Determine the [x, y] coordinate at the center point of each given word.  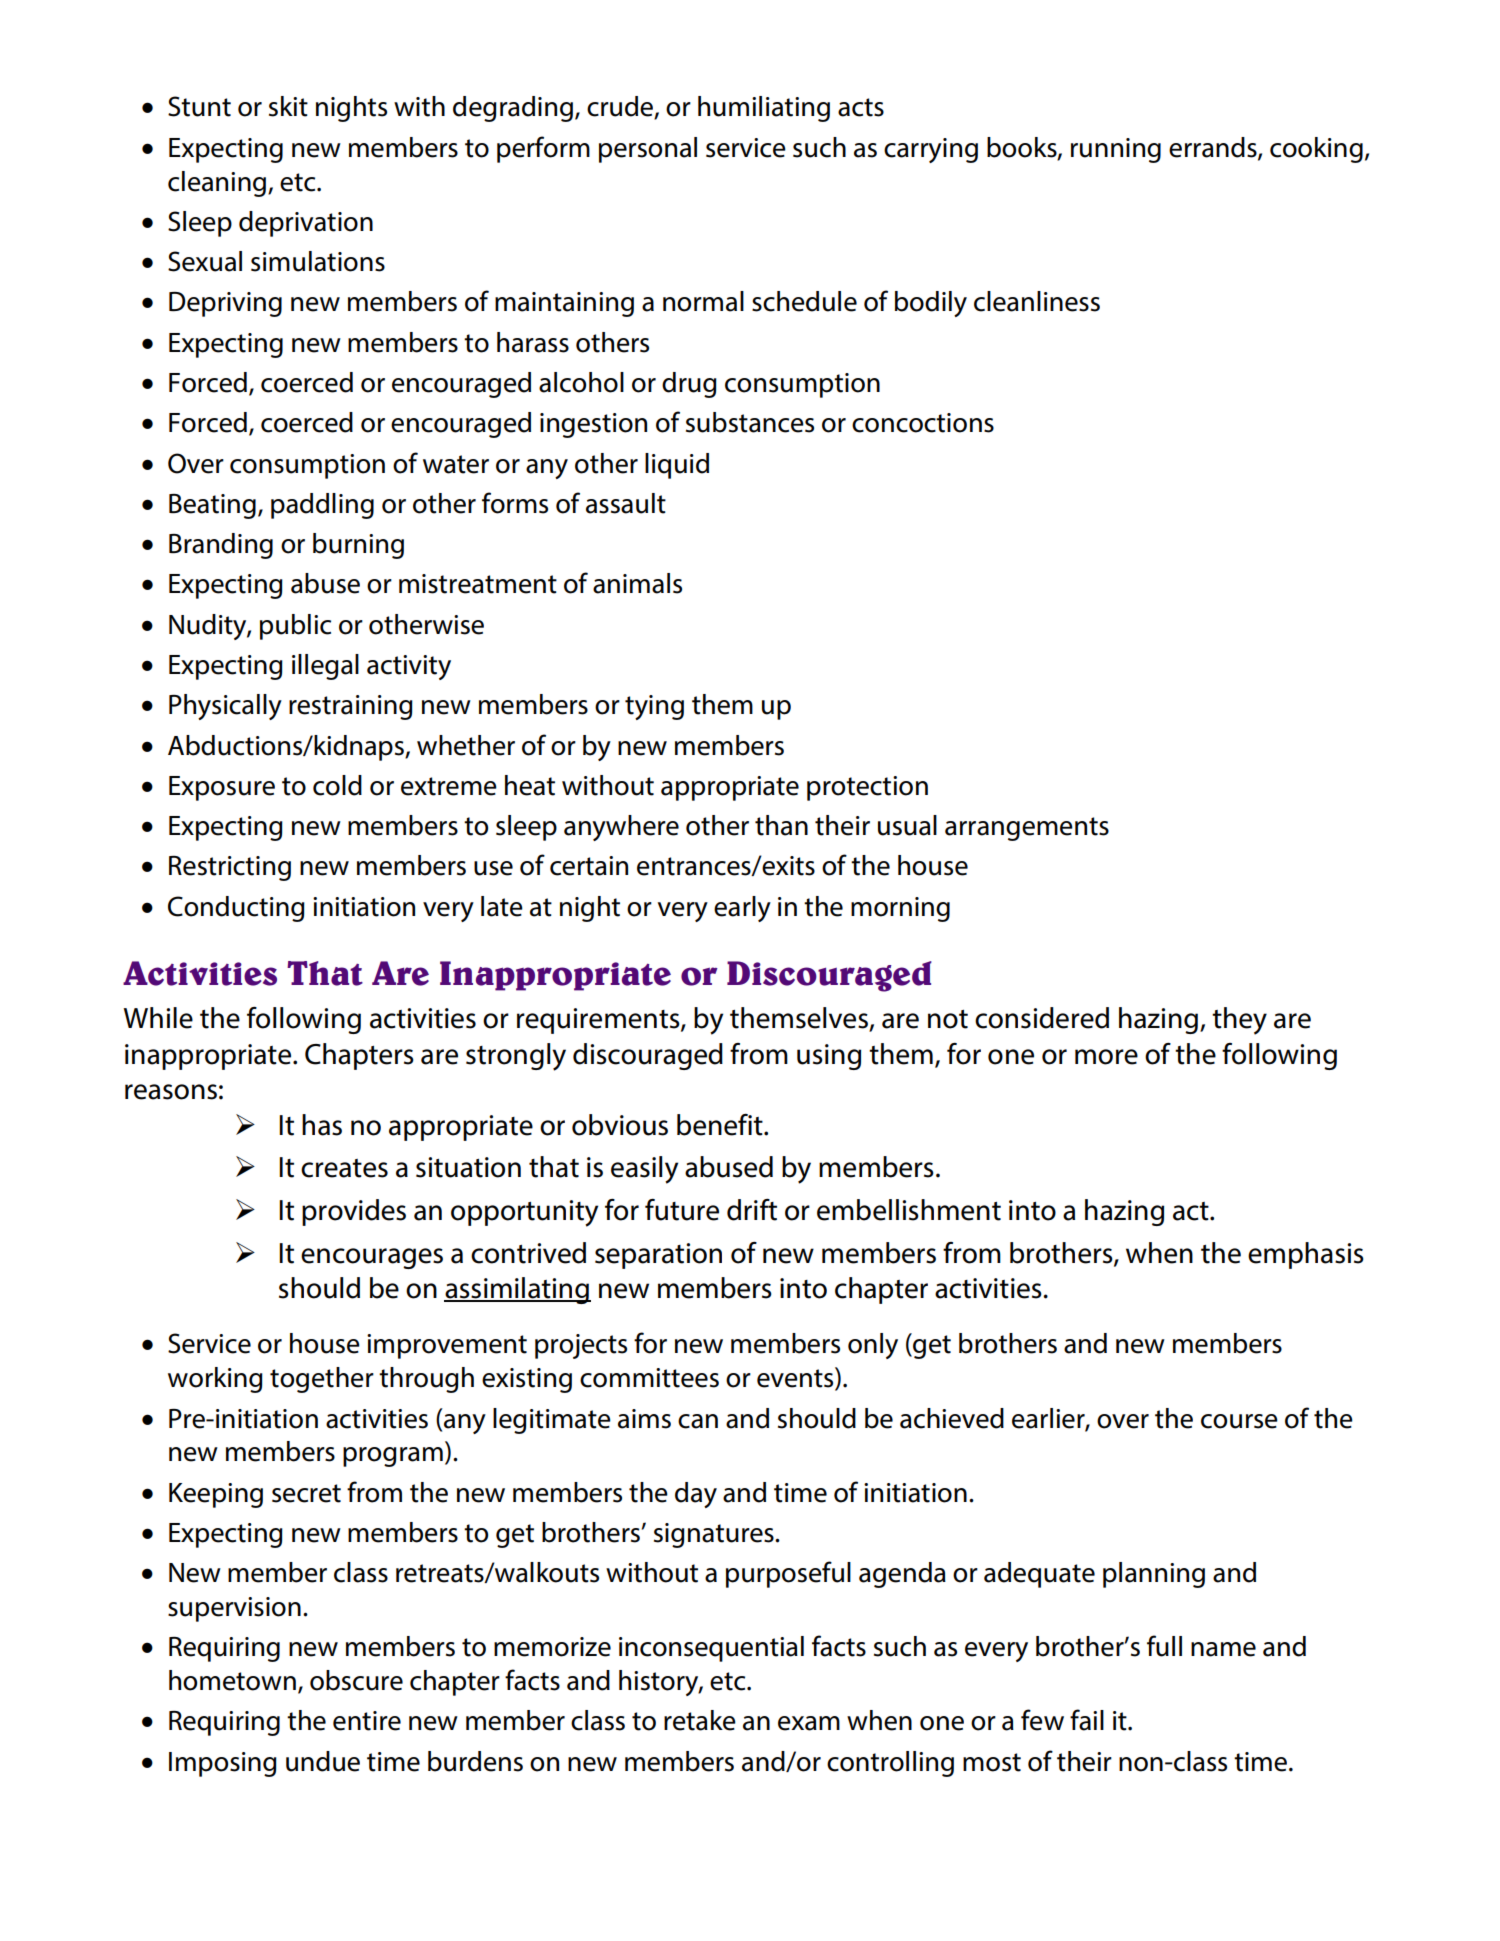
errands [1214, 148]
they [1239, 1021]
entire [367, 1721]
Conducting [236, 909]
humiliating [764, 109]
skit [288, 106]
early [742, 909]
